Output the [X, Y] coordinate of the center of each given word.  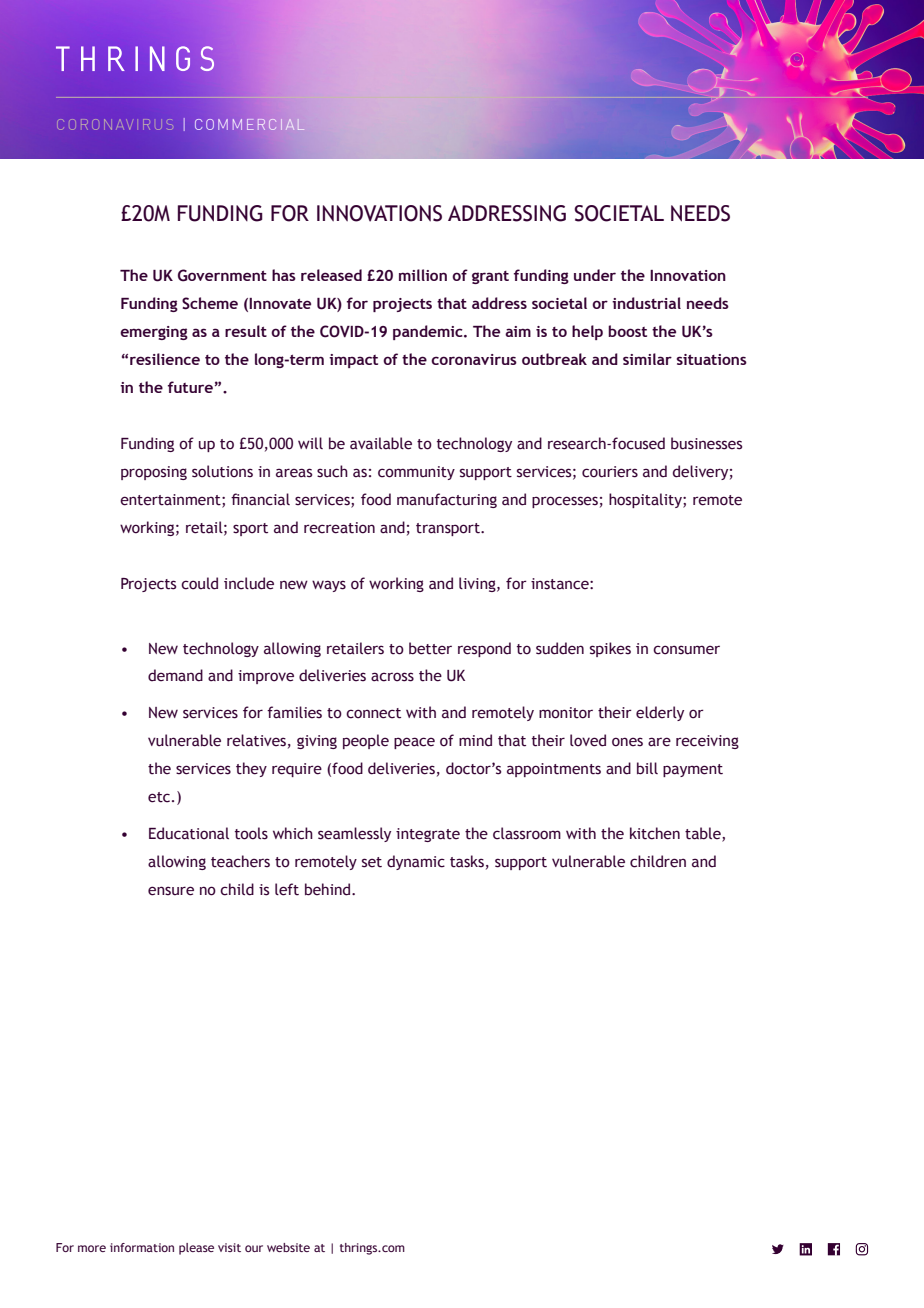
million [423, 275]
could [199, 583]
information [142, 1247]
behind [329, 889]
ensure [171, 891]
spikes [610, 649]
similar [647, 359]
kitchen [655, 833]
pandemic [429, 332]
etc [160, 797]
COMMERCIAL [250, 124]
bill [647, 768]
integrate [428, 835]
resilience [165, 359]
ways [329, 586]
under [595, 275]
